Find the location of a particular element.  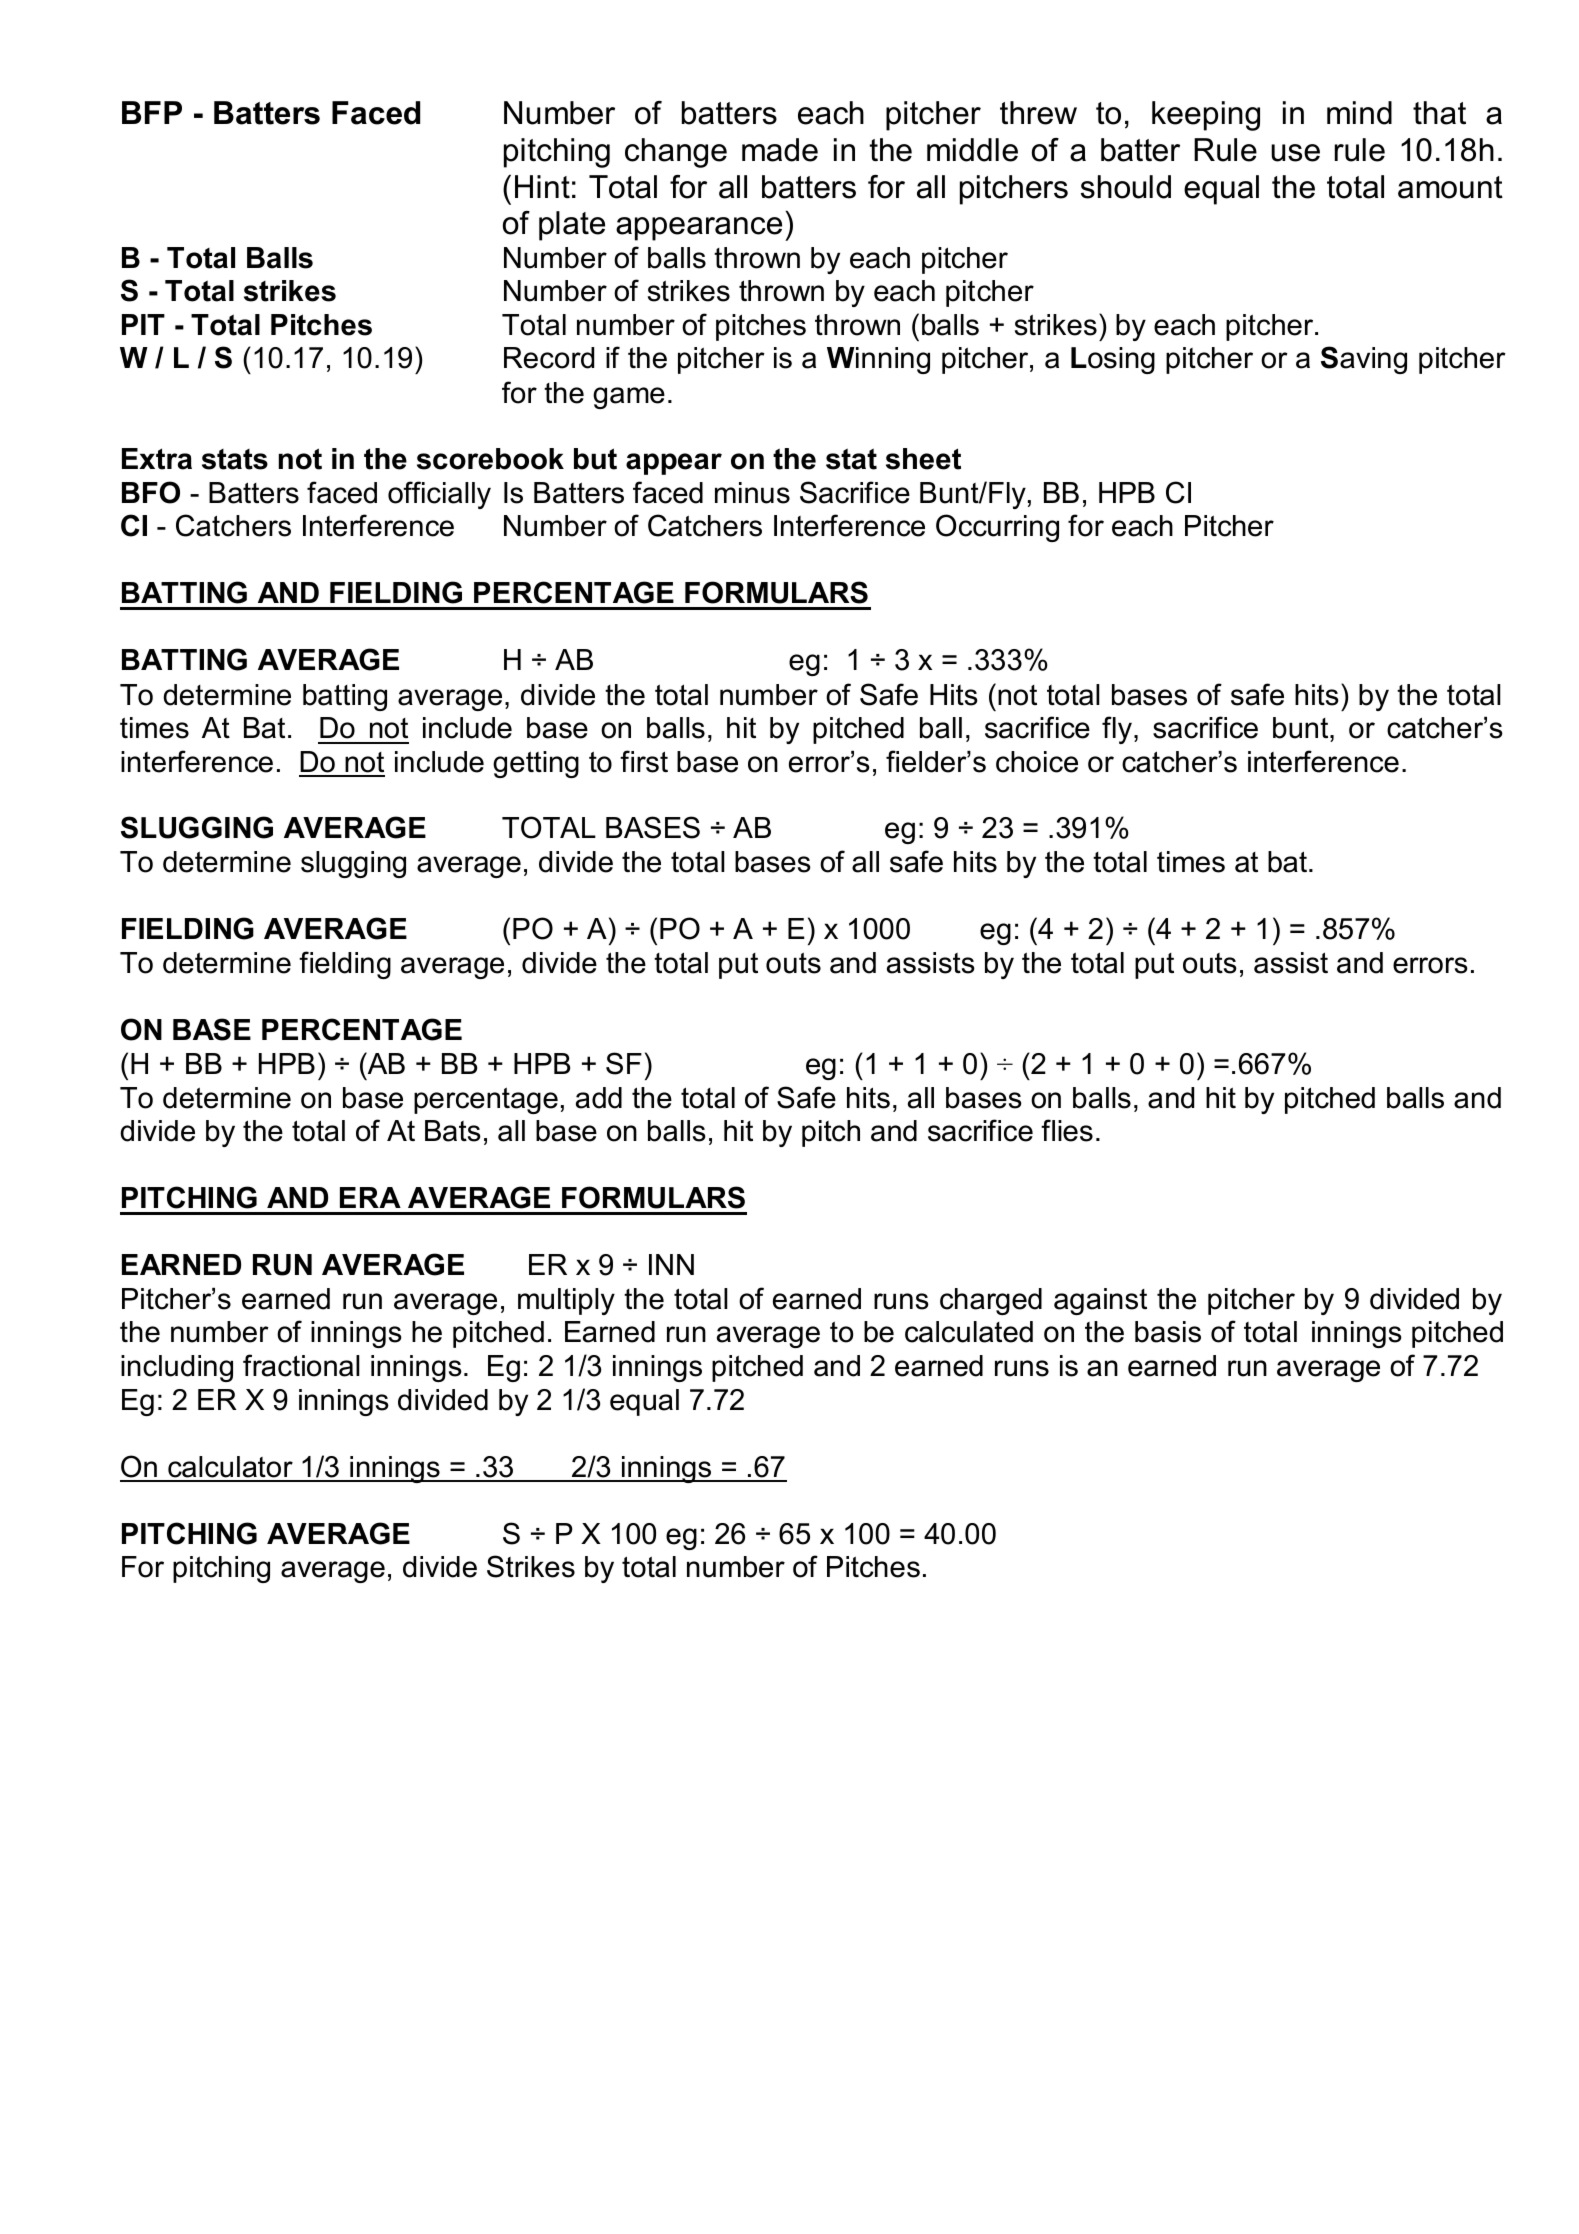

use is located at coordinates (1295, 153).
